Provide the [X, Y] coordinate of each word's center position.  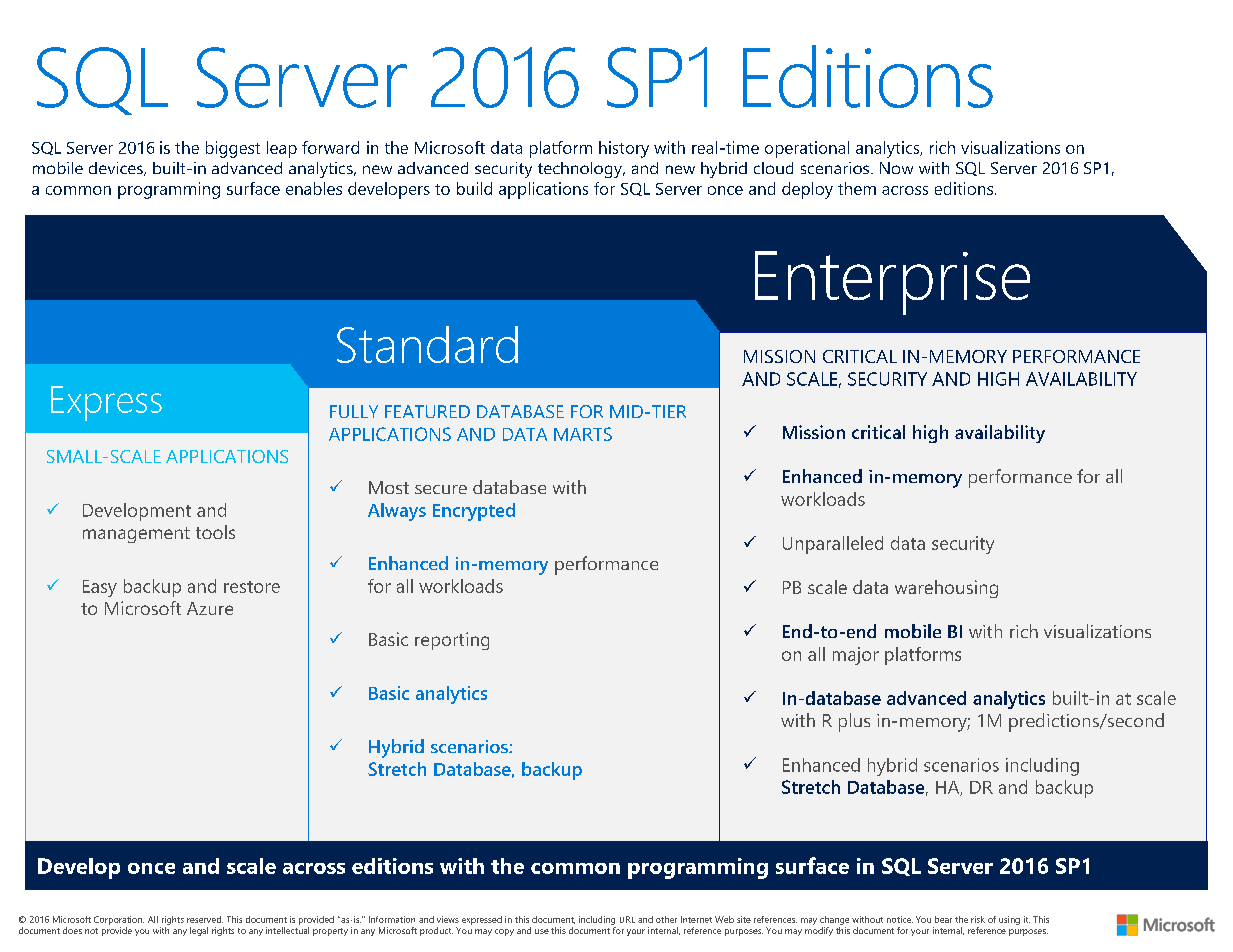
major [856, 656]
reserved [205, 919]
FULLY [354, 411]
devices [117, 169]
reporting [452, 641]
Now [896, 168]
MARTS [583, 434]
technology [581, 170]
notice [900, 919]
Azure [210, 608]
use [542, 931]
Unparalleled [833, 545]
